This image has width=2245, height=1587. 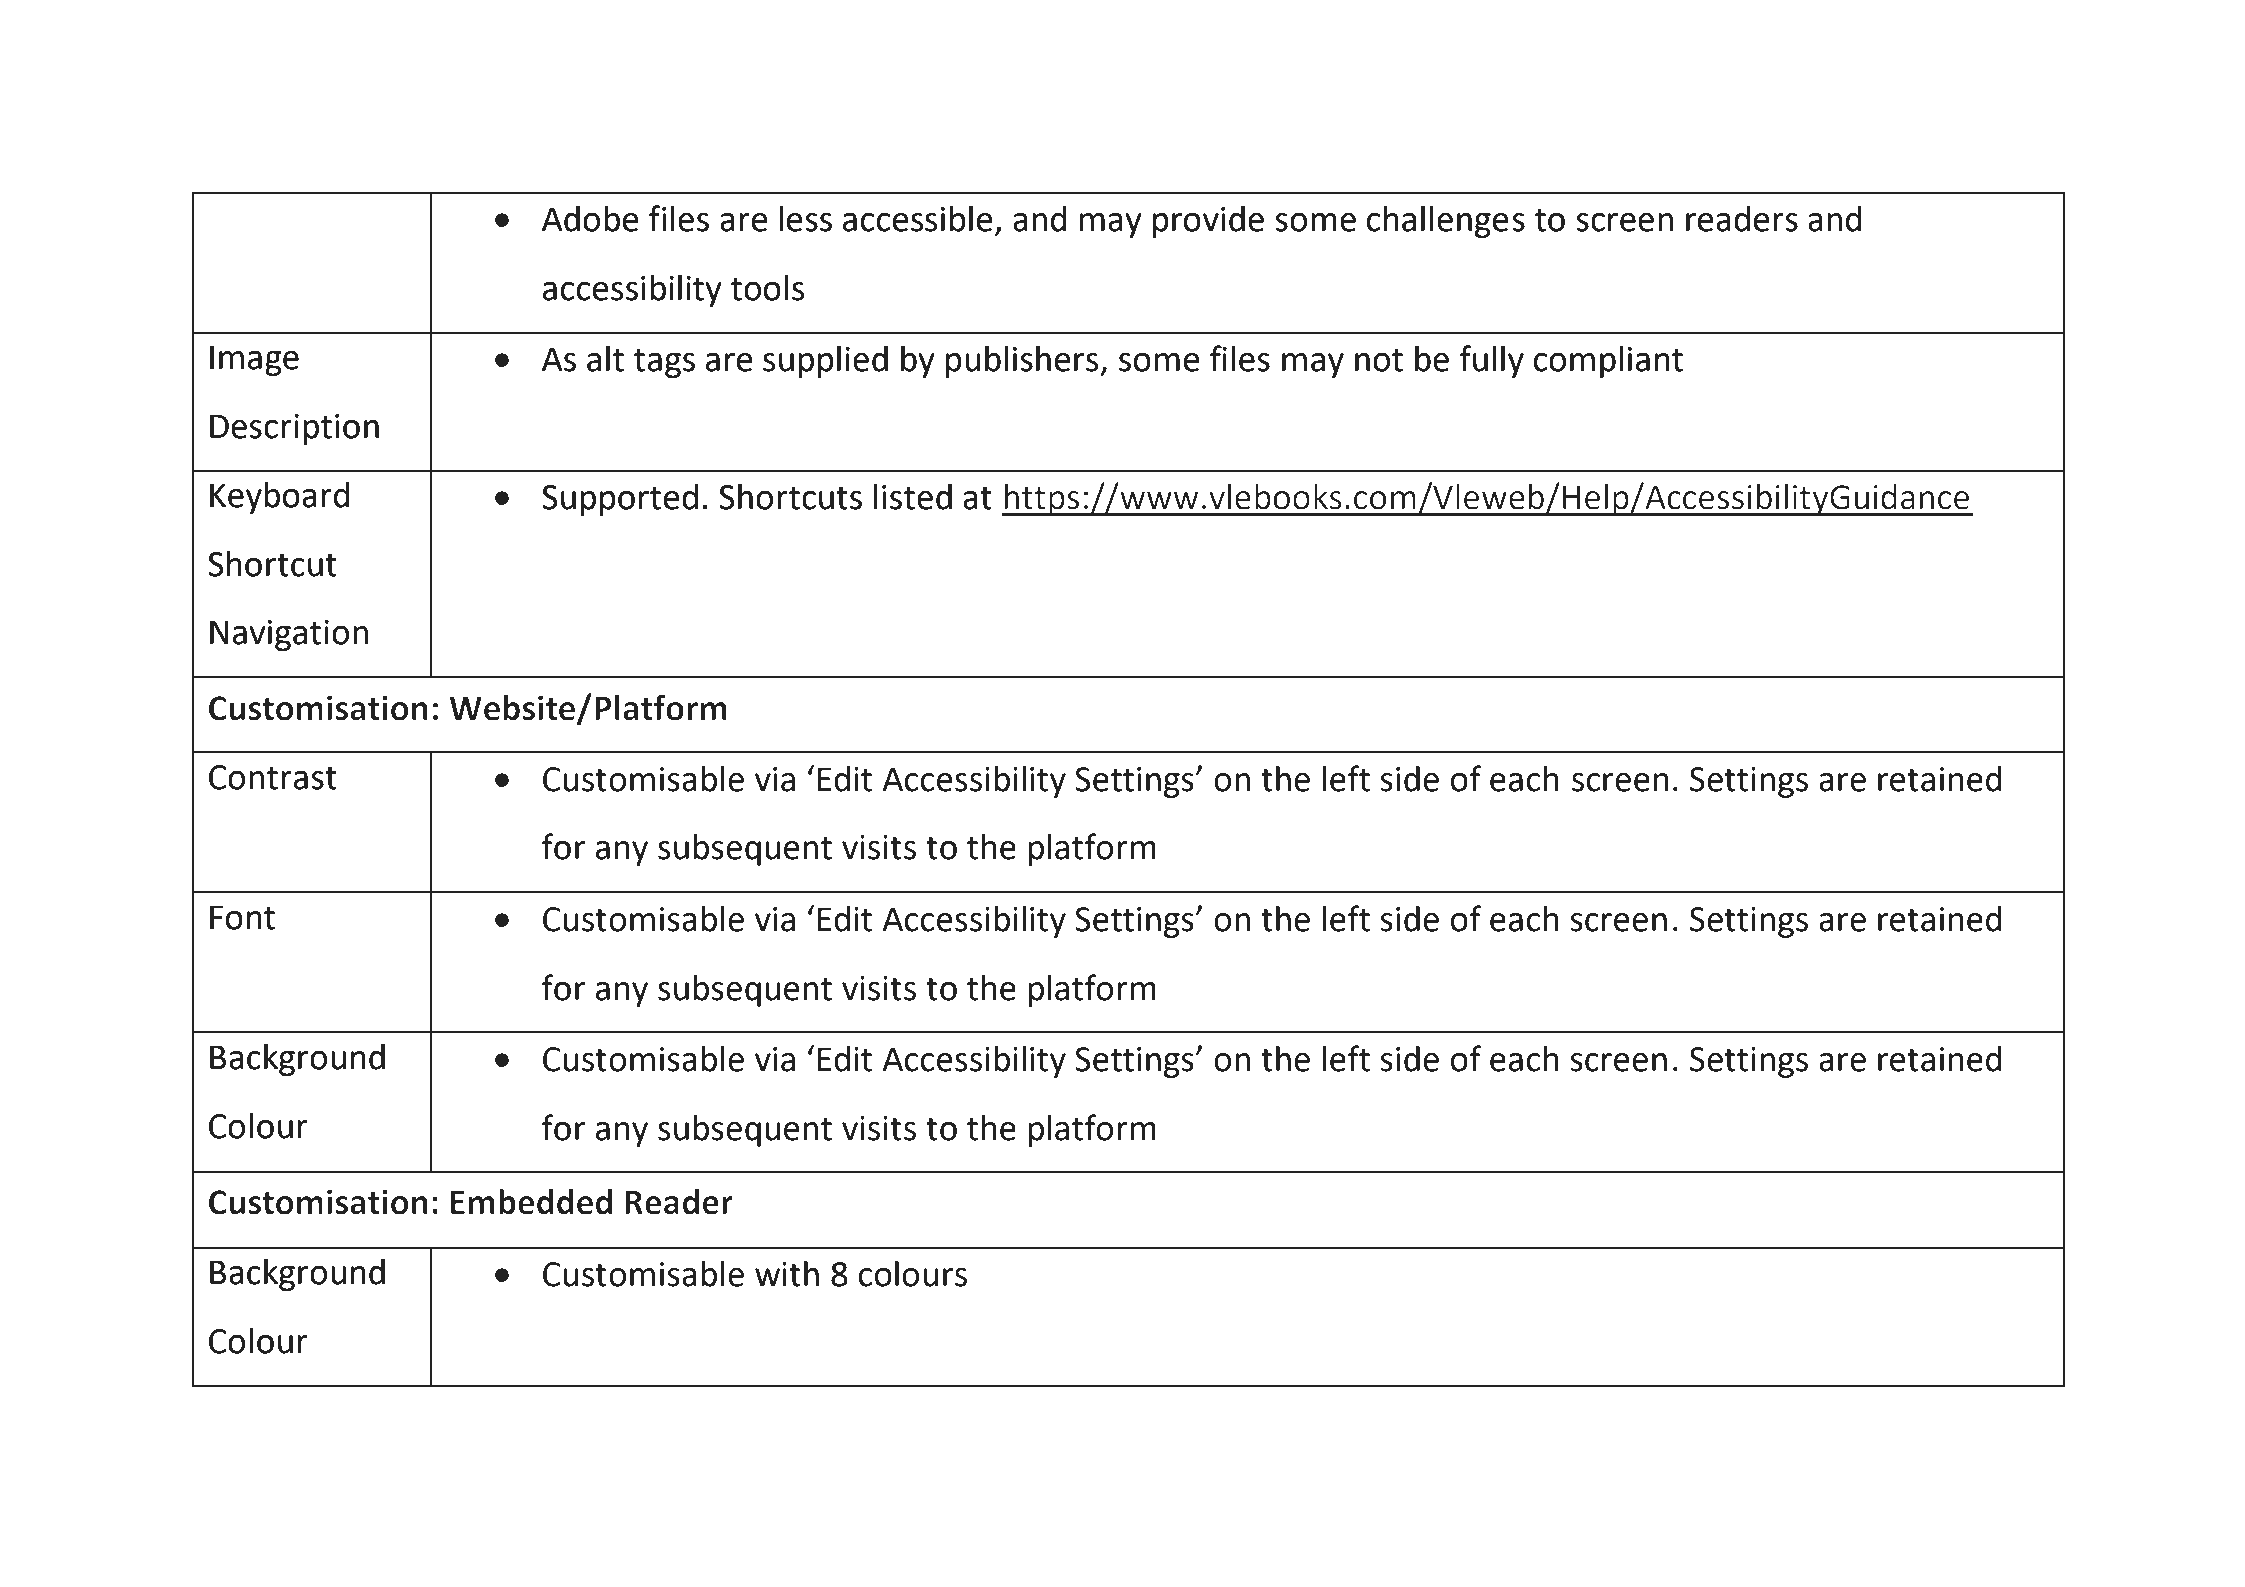 I want to click on Contrast, so click(x=273, y=777).
